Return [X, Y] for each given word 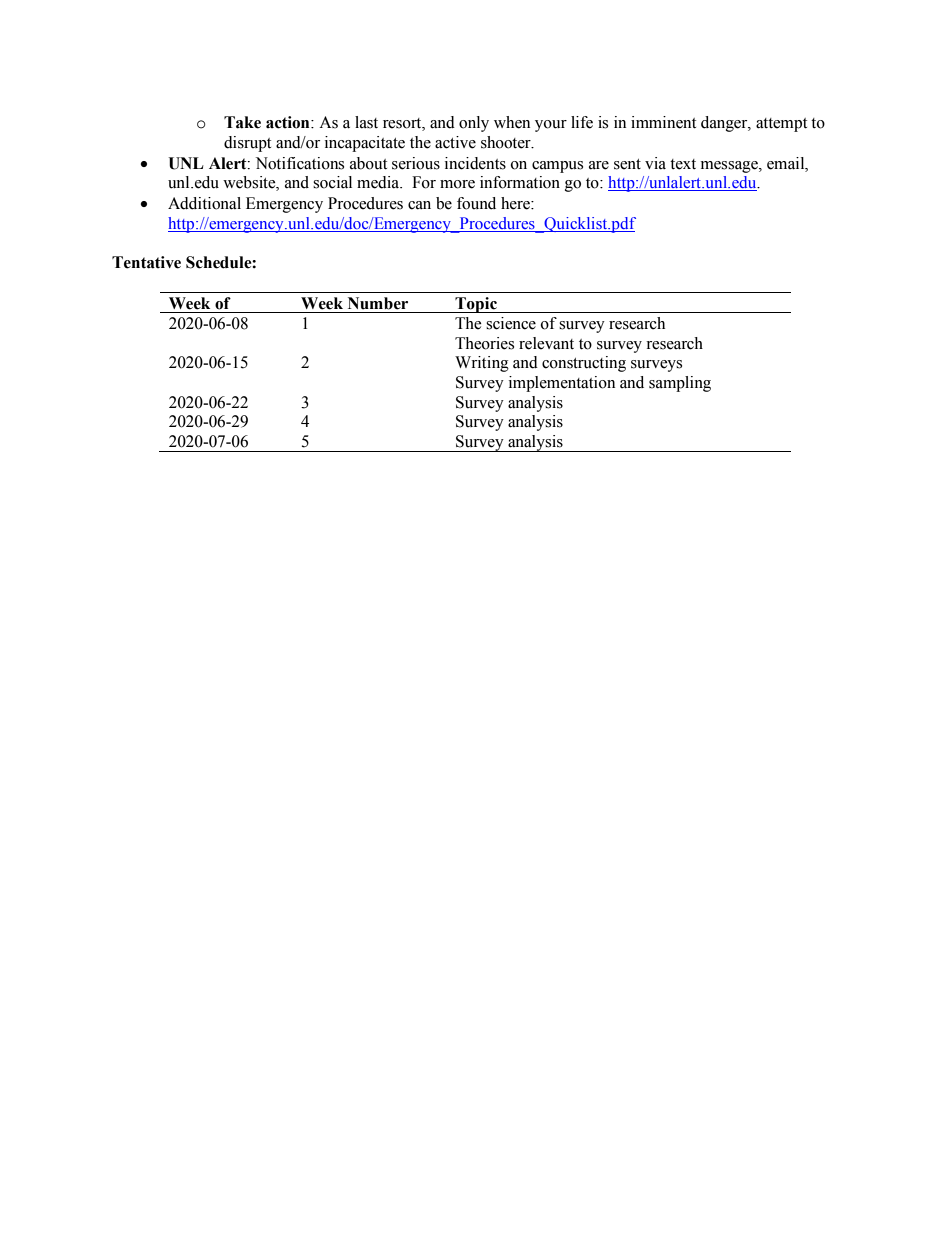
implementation [562, 384]
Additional [204, 203]
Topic [476, 305]
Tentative [146, 262]
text [683, 164]
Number [378, 303]
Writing [482, 364]
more [457, 184]
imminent [663, 122]
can [419, 205]
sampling [680, 384]
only [474, 124]
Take [242, 122]
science [511, 323]
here [516, 203]
